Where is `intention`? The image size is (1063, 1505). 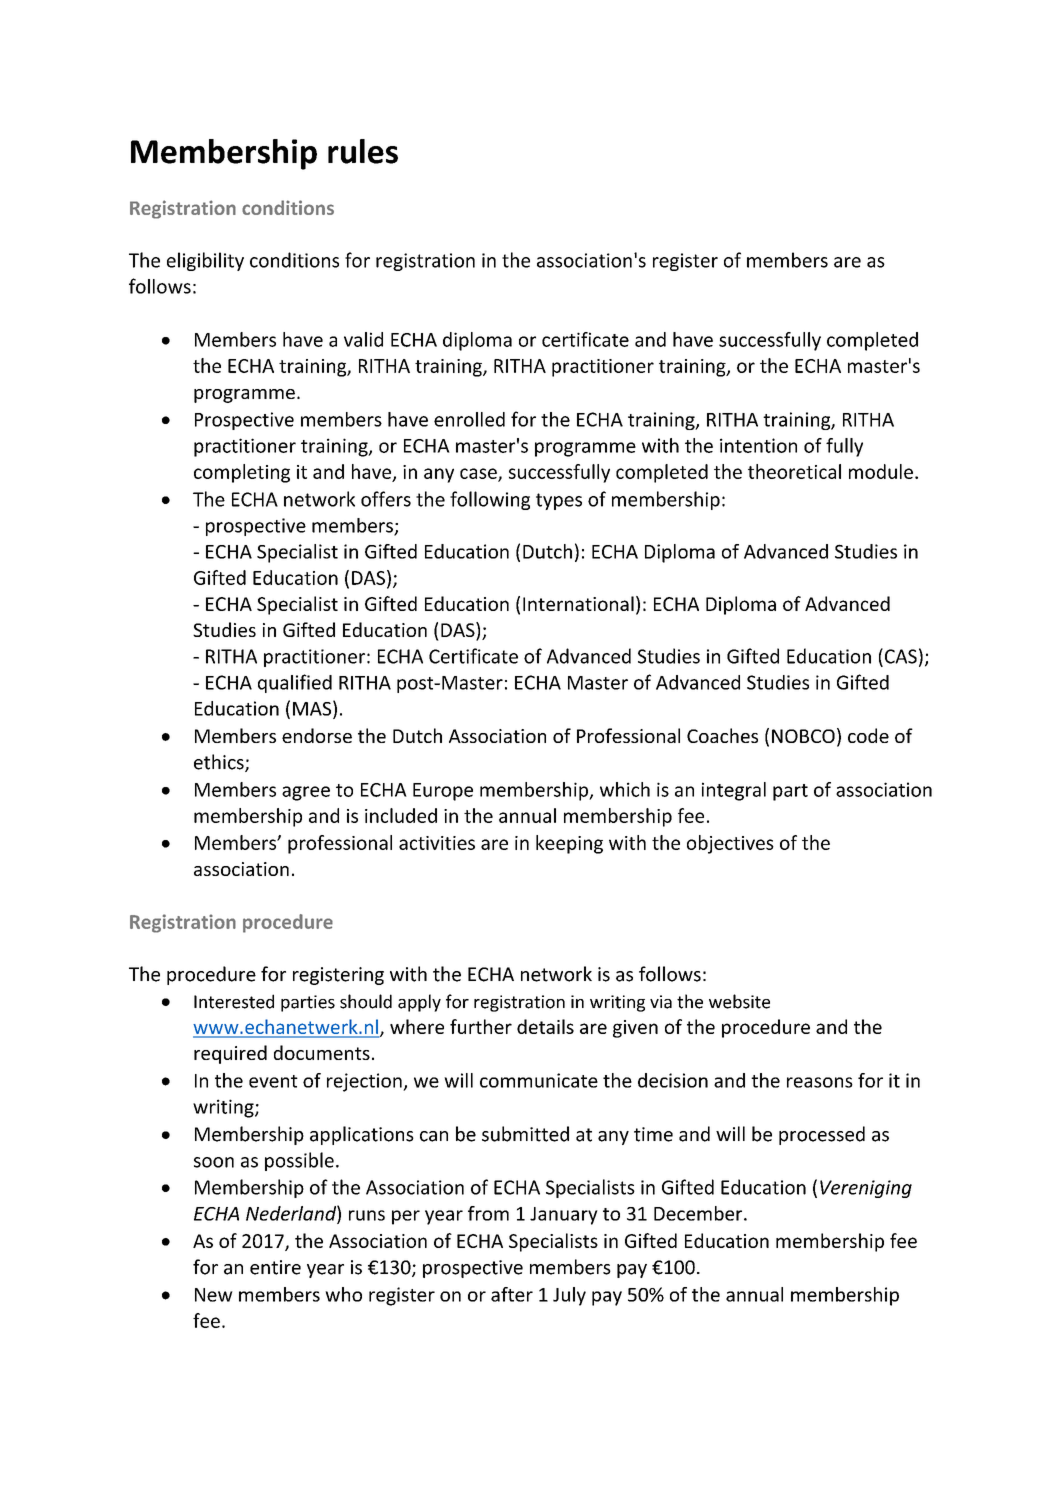 intention is located at coordinates (758, 445).
